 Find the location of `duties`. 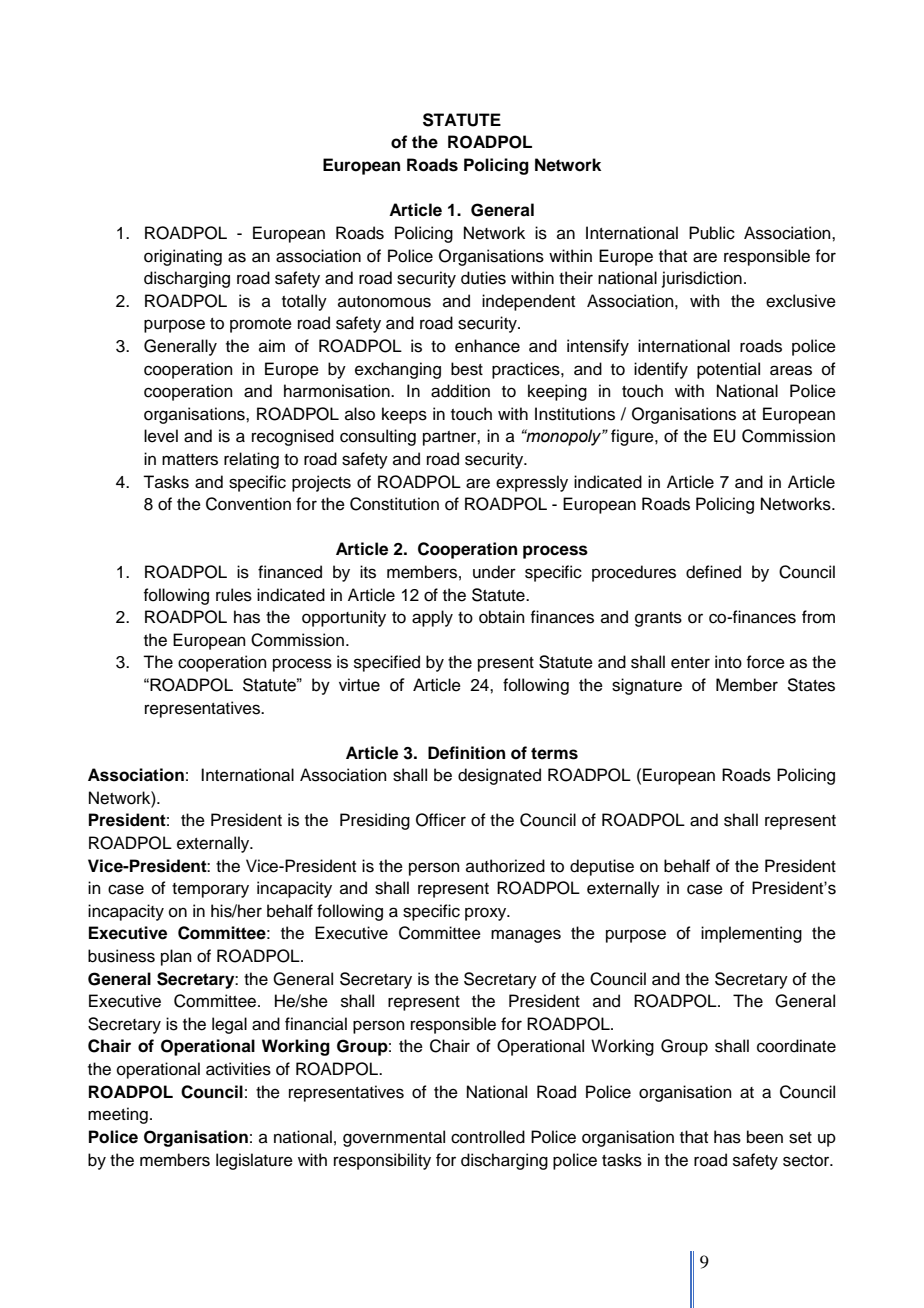

duties is located at coordinates (483, 278).
